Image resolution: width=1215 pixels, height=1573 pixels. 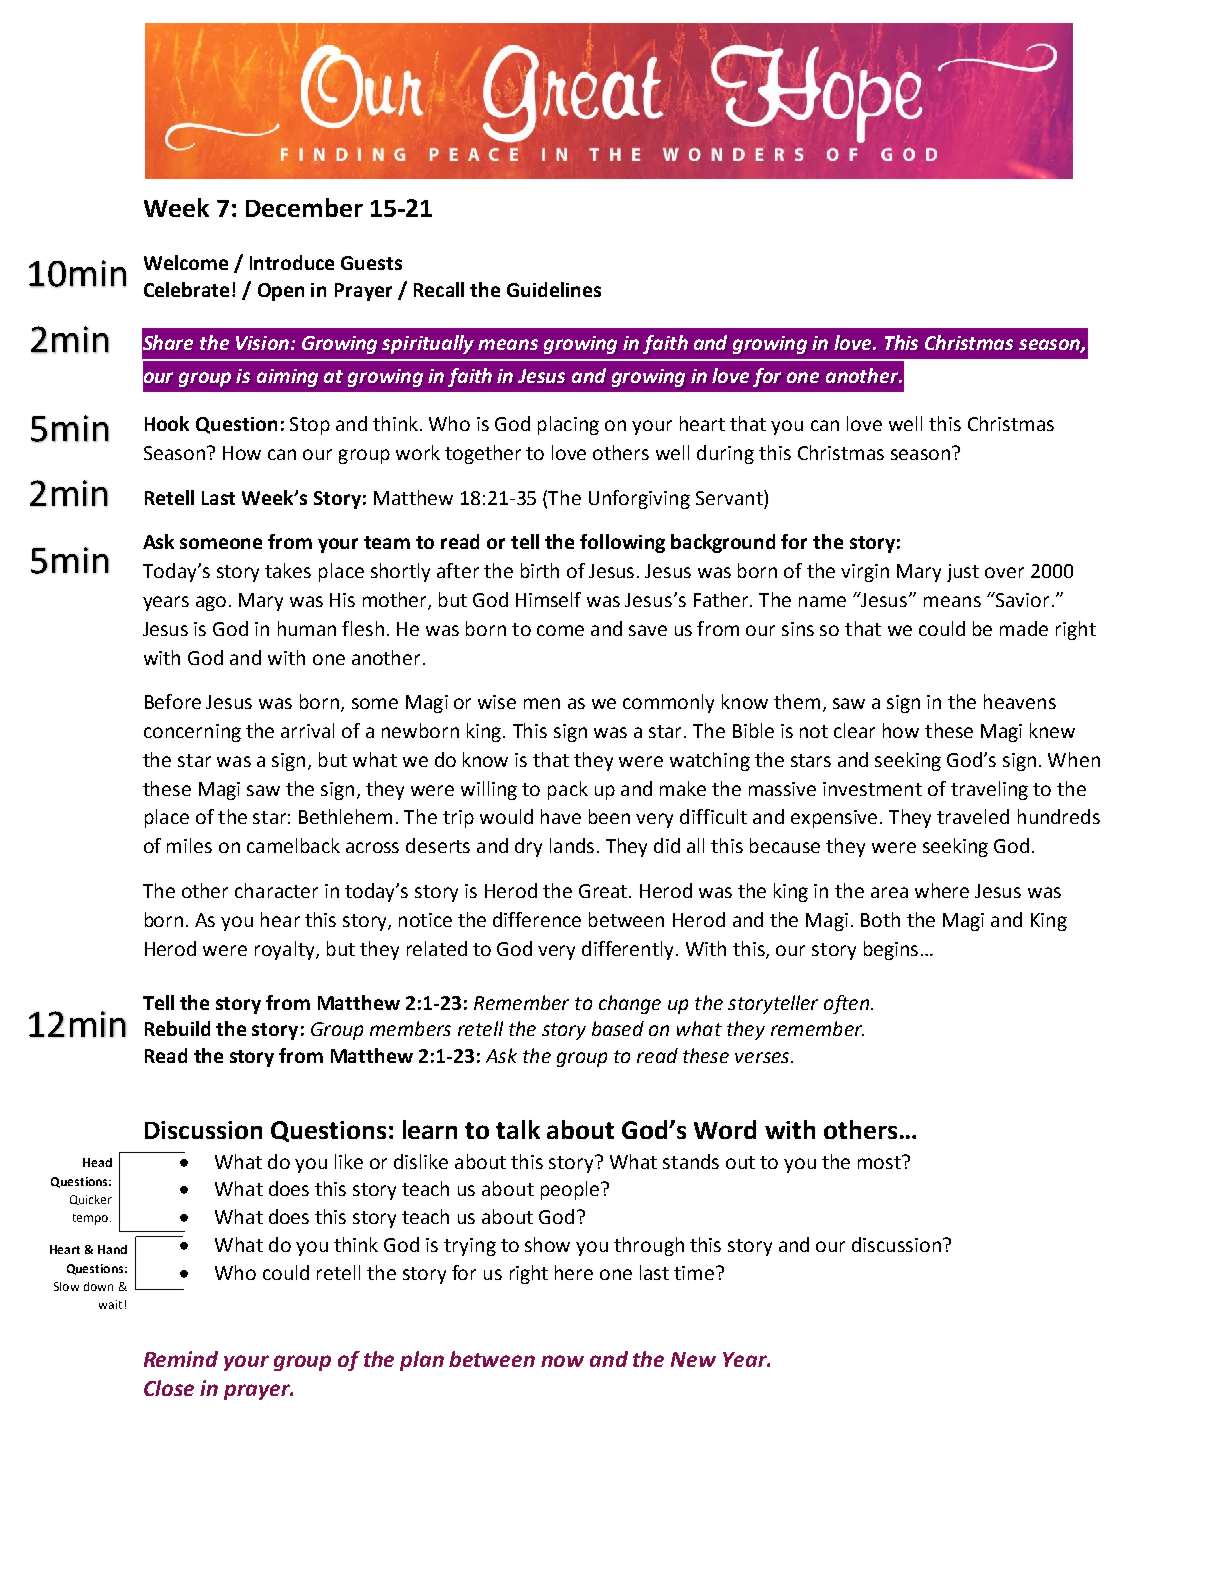 What do you see at coordinates (695, 1273) in the screenshot?
I see `time` at bounding box center [695, 1273].
